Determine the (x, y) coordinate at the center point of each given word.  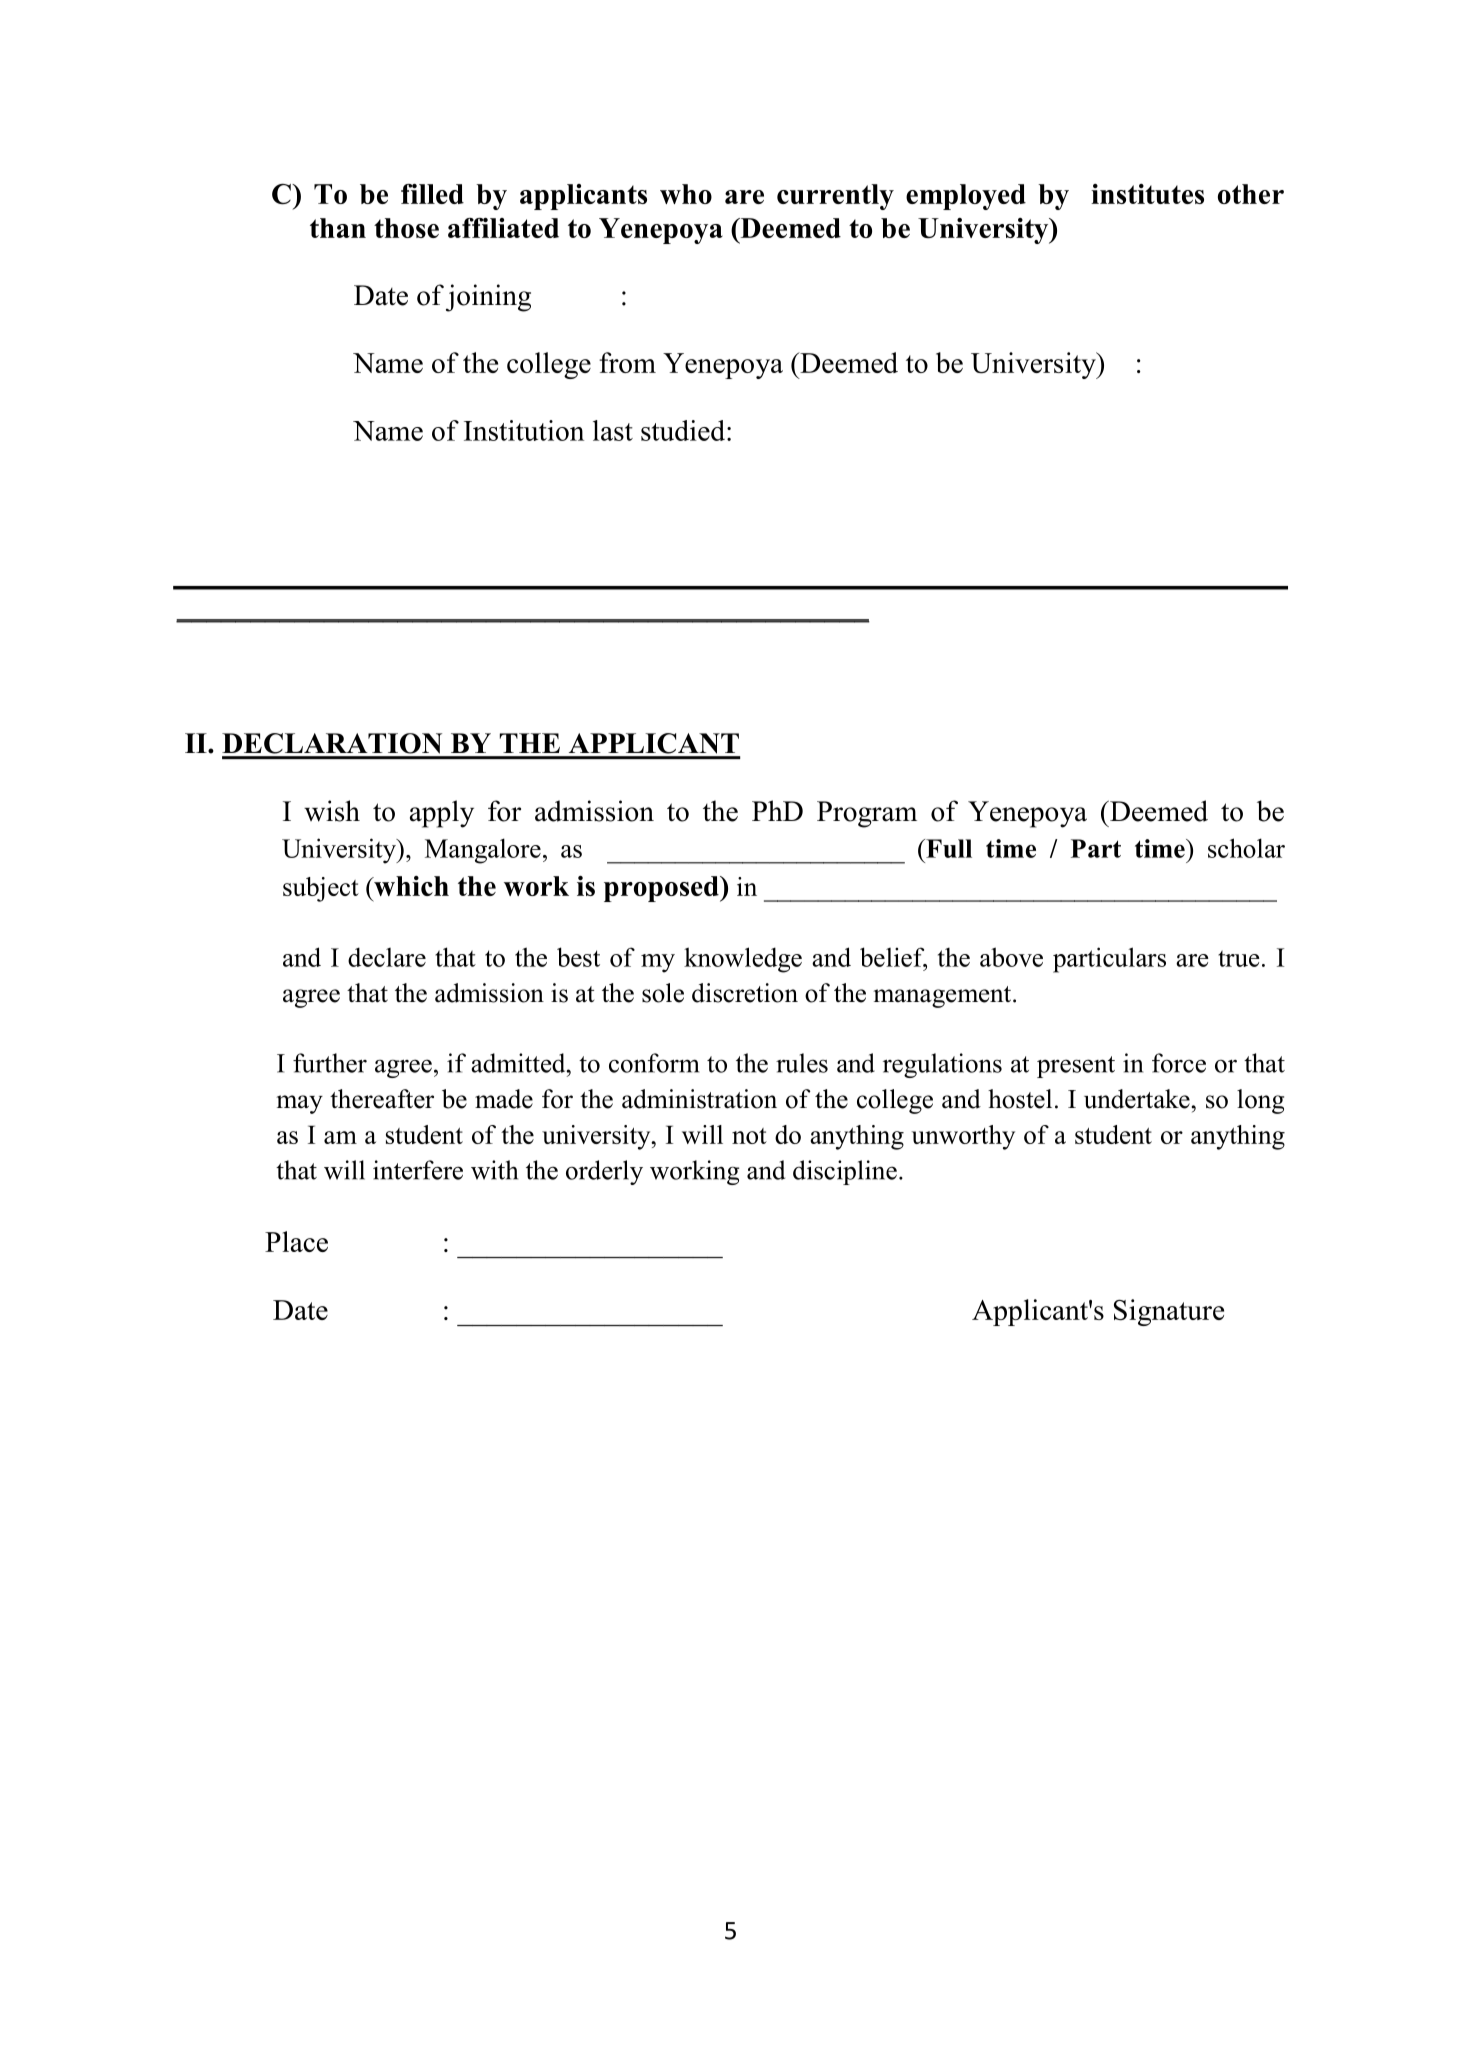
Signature (1169, 1312)
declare (387, 957)
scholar (1246, 848)
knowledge (743, 960)
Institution (524, 430)
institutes (1147, 194)
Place (296, 1241)
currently (835, 197)
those (406, 228)
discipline (845, 1172)
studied (683, 430)
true (1239, 958)
